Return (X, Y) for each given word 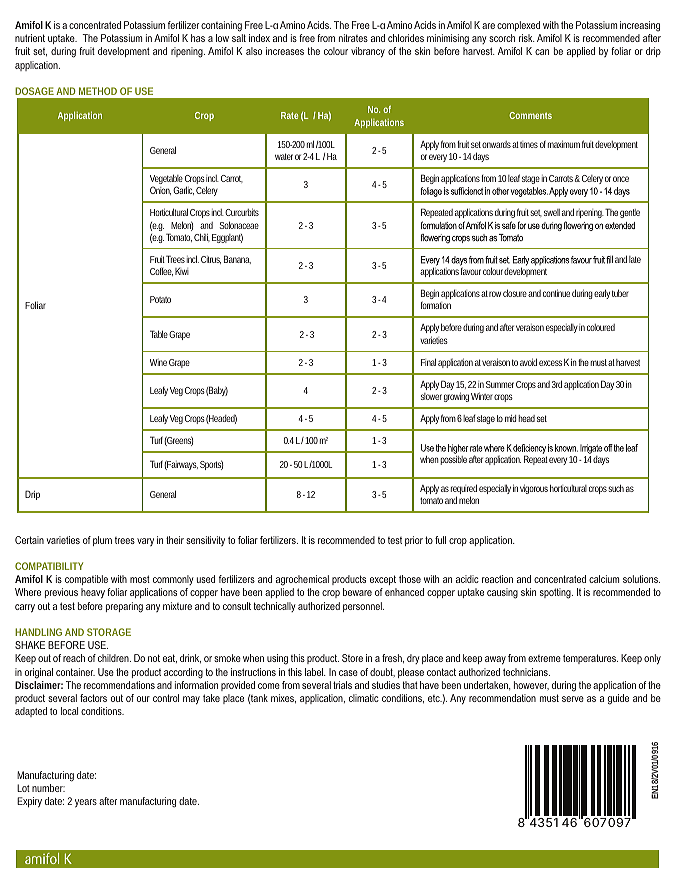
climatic (364, 698)
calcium (604, 579)
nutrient (30, 38)
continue (556, 293)
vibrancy (368, 52)
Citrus (211, 260)
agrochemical (302, 580)
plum (102, 541)
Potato (160, 299)
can (542, 52)
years (86, 803)
